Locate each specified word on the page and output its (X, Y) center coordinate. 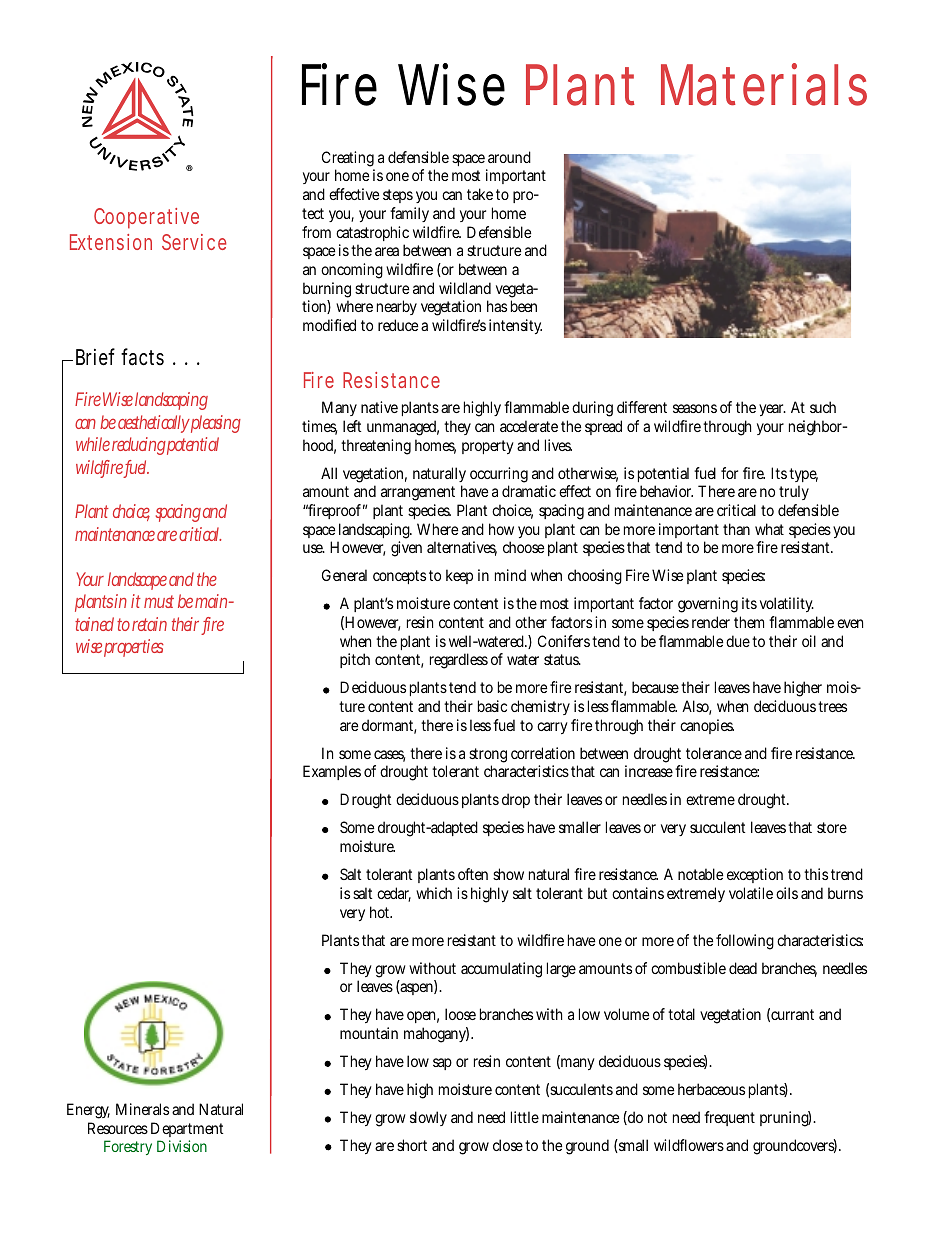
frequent (729, 1118)
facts (142, 357)
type (803, 475)
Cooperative (146, 218)
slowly (428, 1118)
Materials (764, 84)
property (488, 447)
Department (187, 1129)
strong (488, 757)
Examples (332, 772)
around (509, 157)
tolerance (714, 753)
